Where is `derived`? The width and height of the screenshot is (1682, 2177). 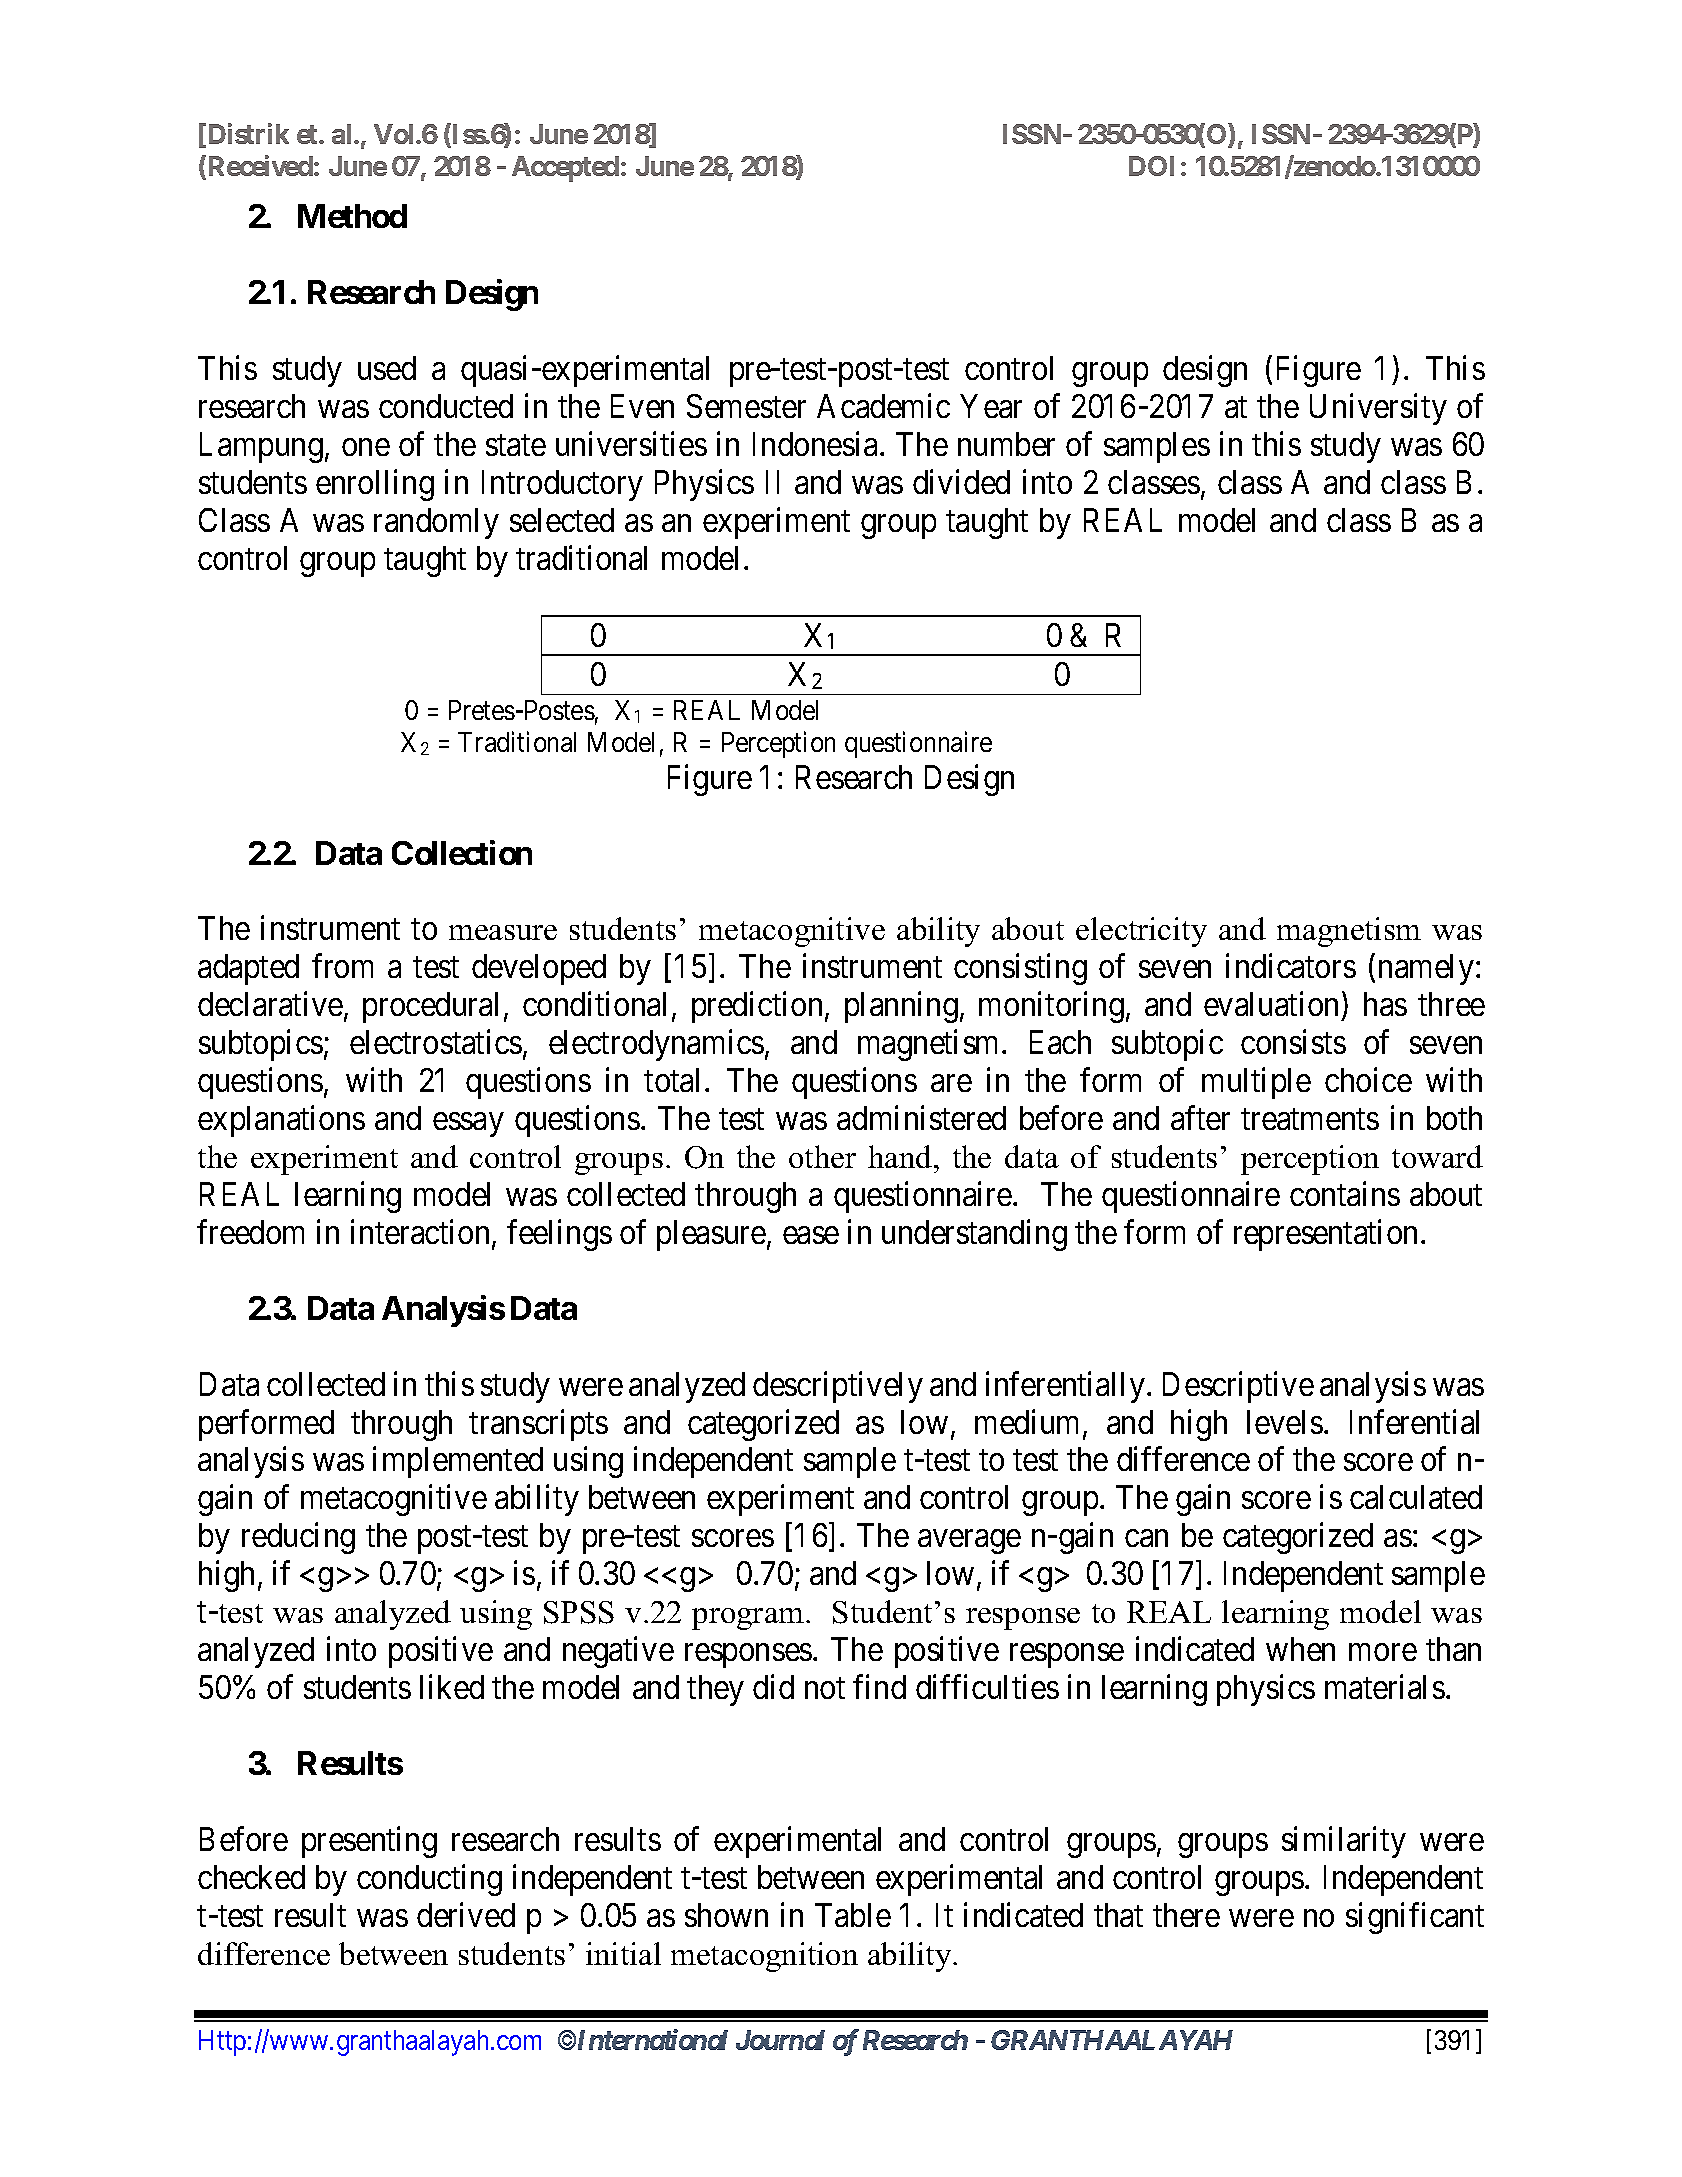
derived is located at coordinates (466, 1914).
